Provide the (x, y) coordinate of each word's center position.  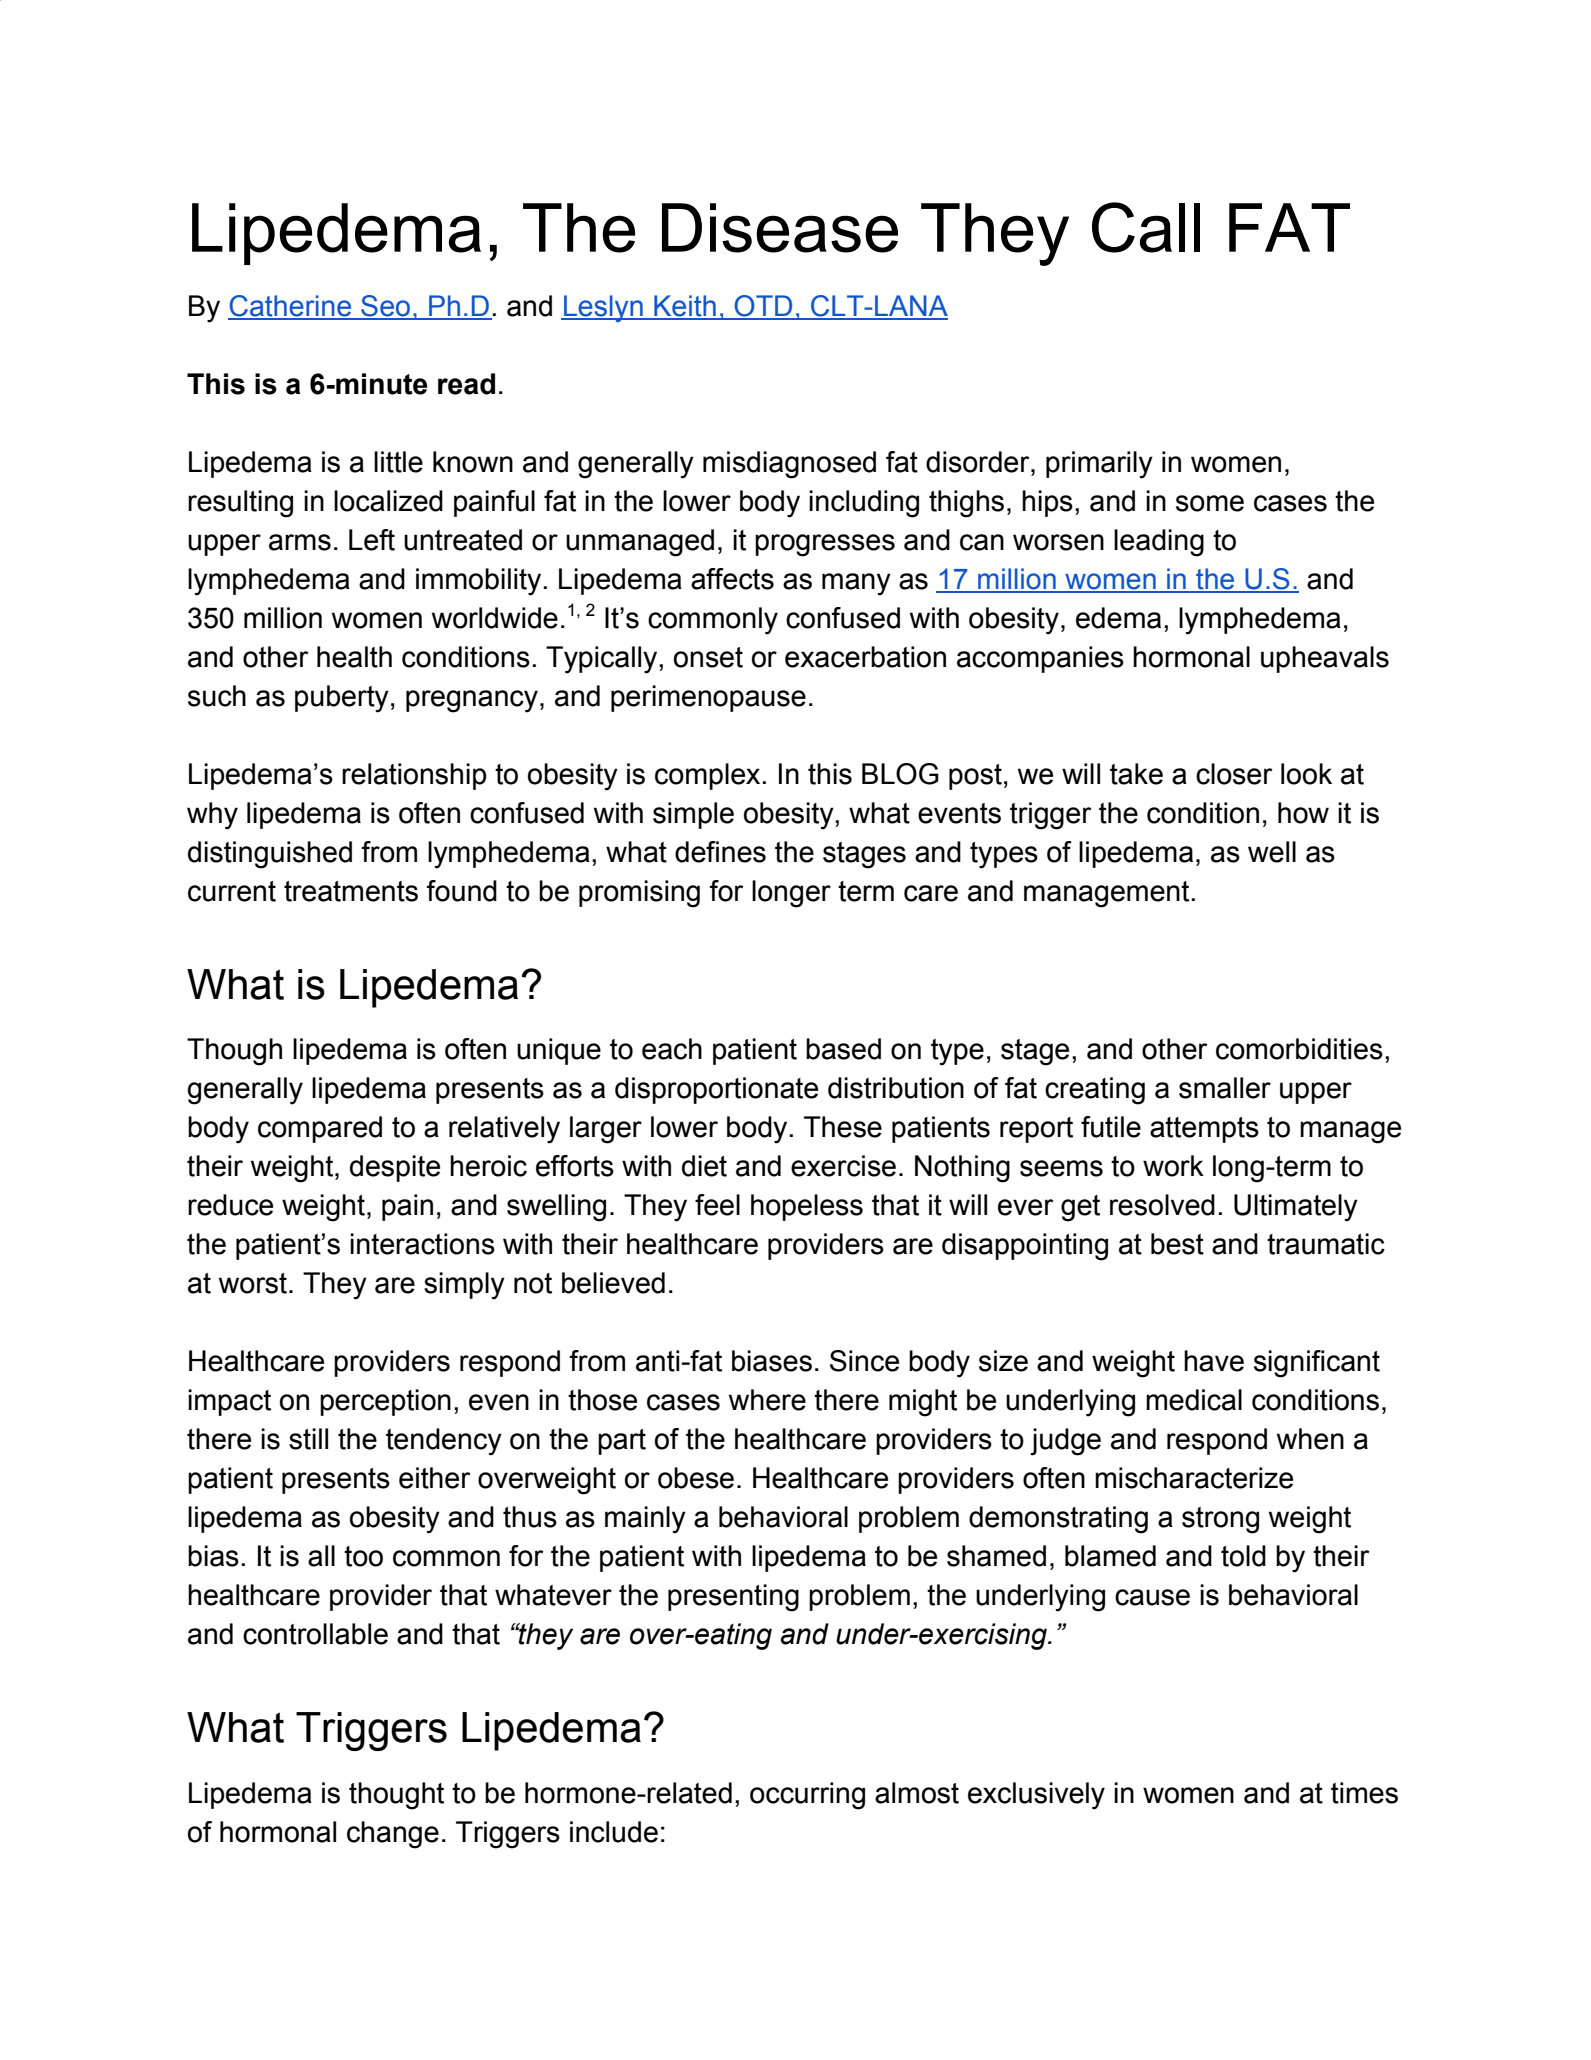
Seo (386, 307)
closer (1234, 774)
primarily (1099, 465)
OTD (764, 307)
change (393, 1835)
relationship (414, 776)
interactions (422, 1244)
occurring (807, 1796)
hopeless (807, 1207)
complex (709, 776)
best (1177, 1244)
